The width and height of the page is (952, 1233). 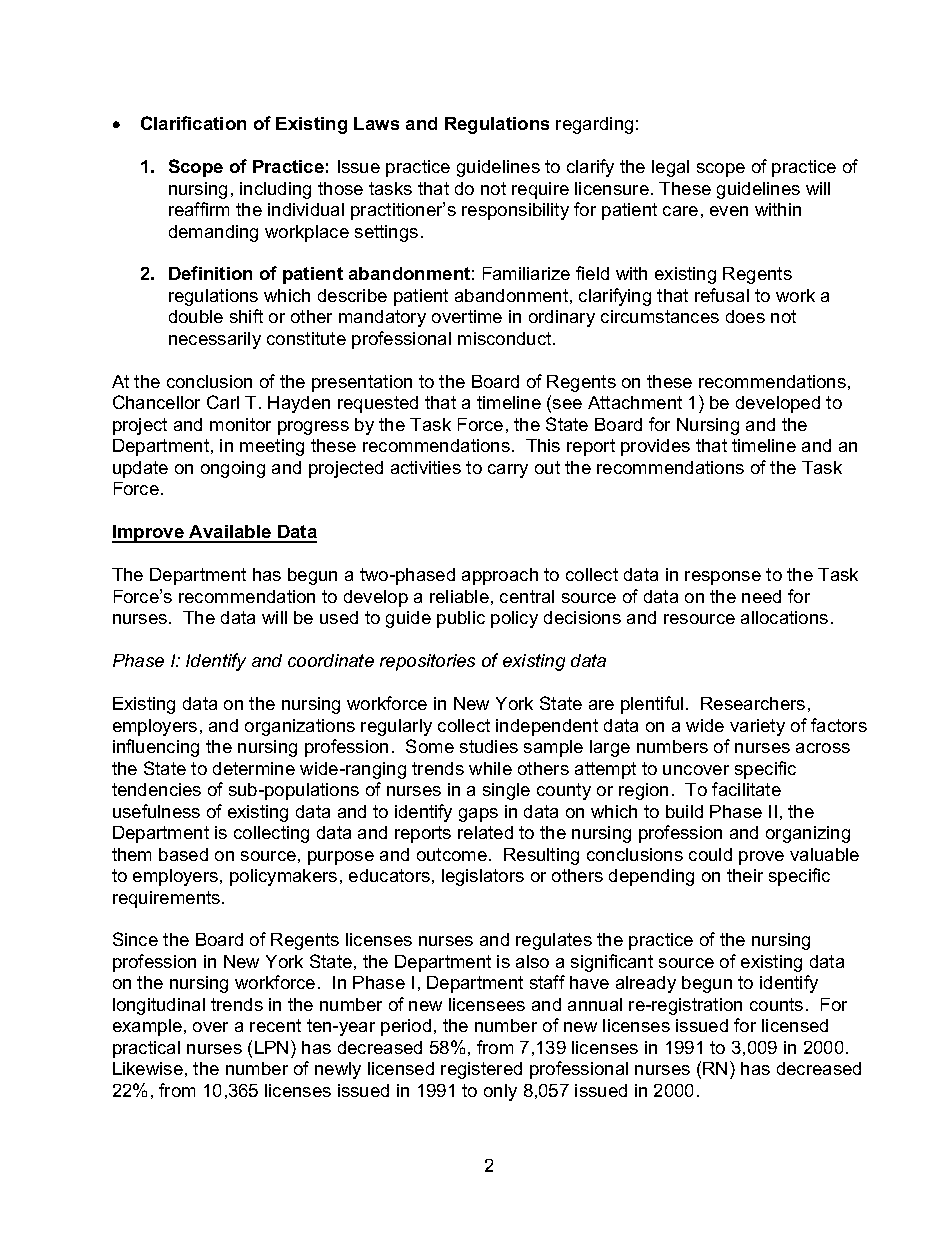 I want to click on provides, so click(x=655, y=447).
